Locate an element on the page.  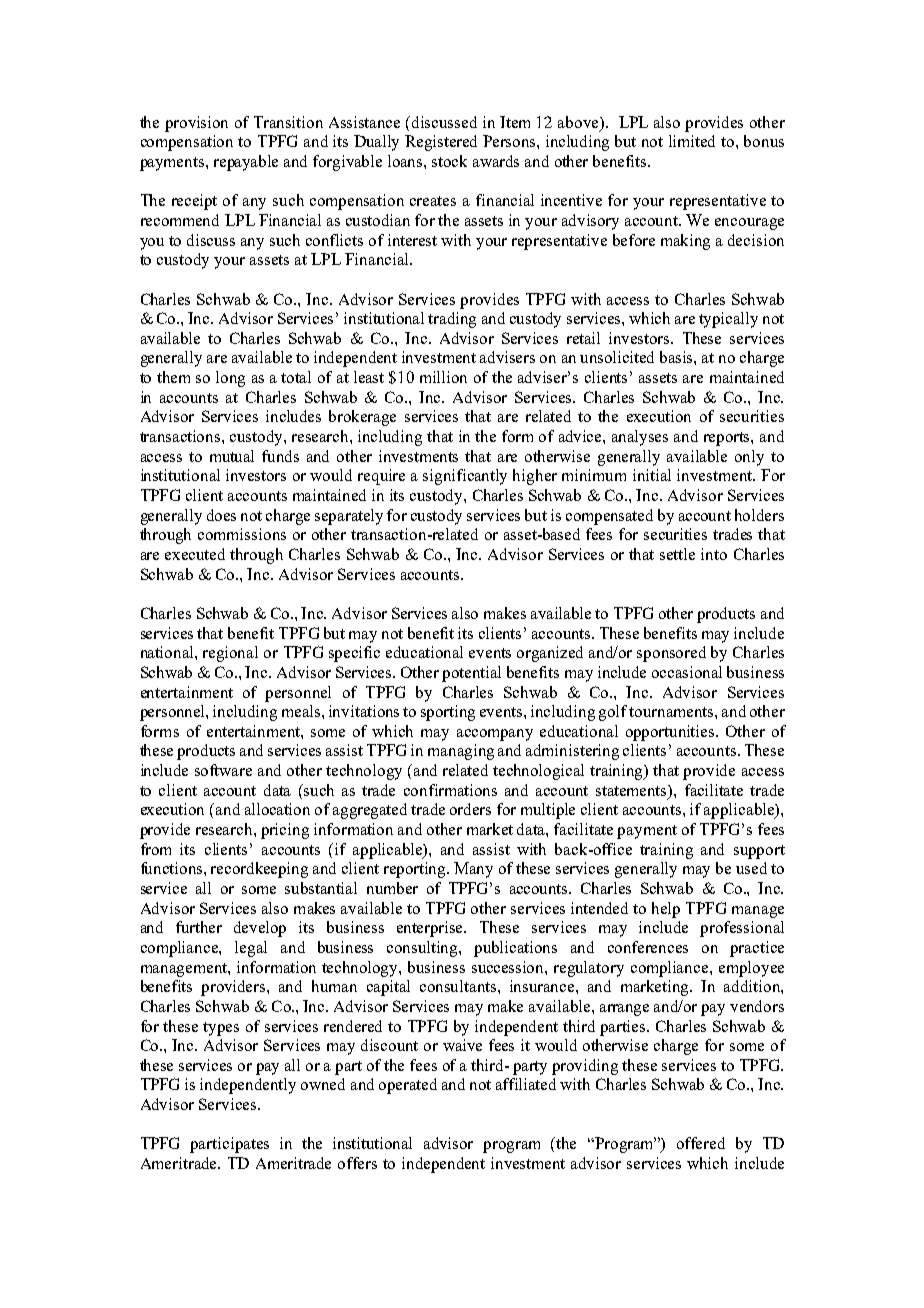
owned is located at coordinates (323, 1084).
